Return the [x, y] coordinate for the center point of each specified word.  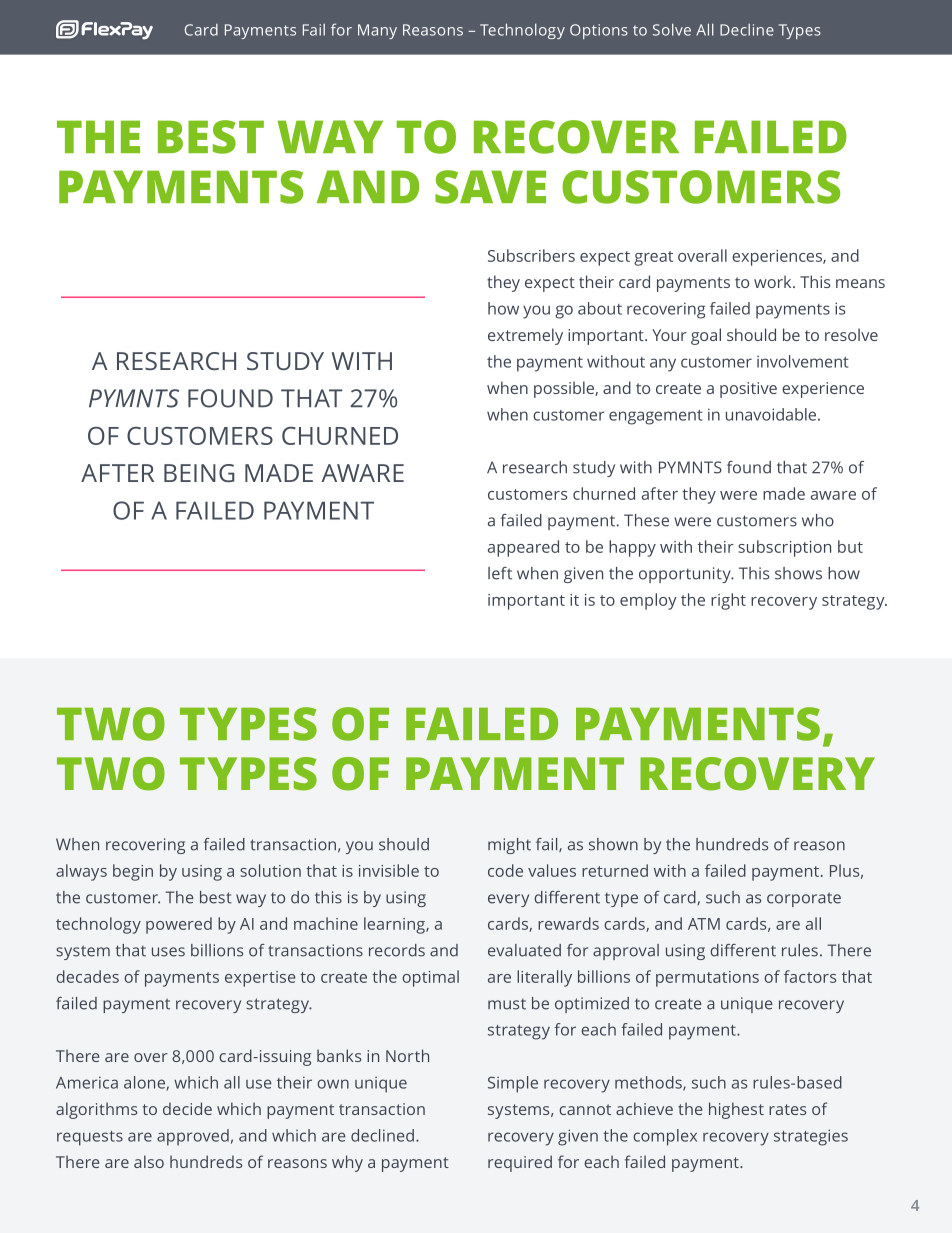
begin [133, 872]
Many [377, 31]
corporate [804, 899]
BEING [199, 473]
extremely [525, 336]
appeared [523, 548]
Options [599, 31]
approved [193, 1137]
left [500, 573]
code [505, 870]
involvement [803, 361]
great [653, 258]
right [728, 601]
